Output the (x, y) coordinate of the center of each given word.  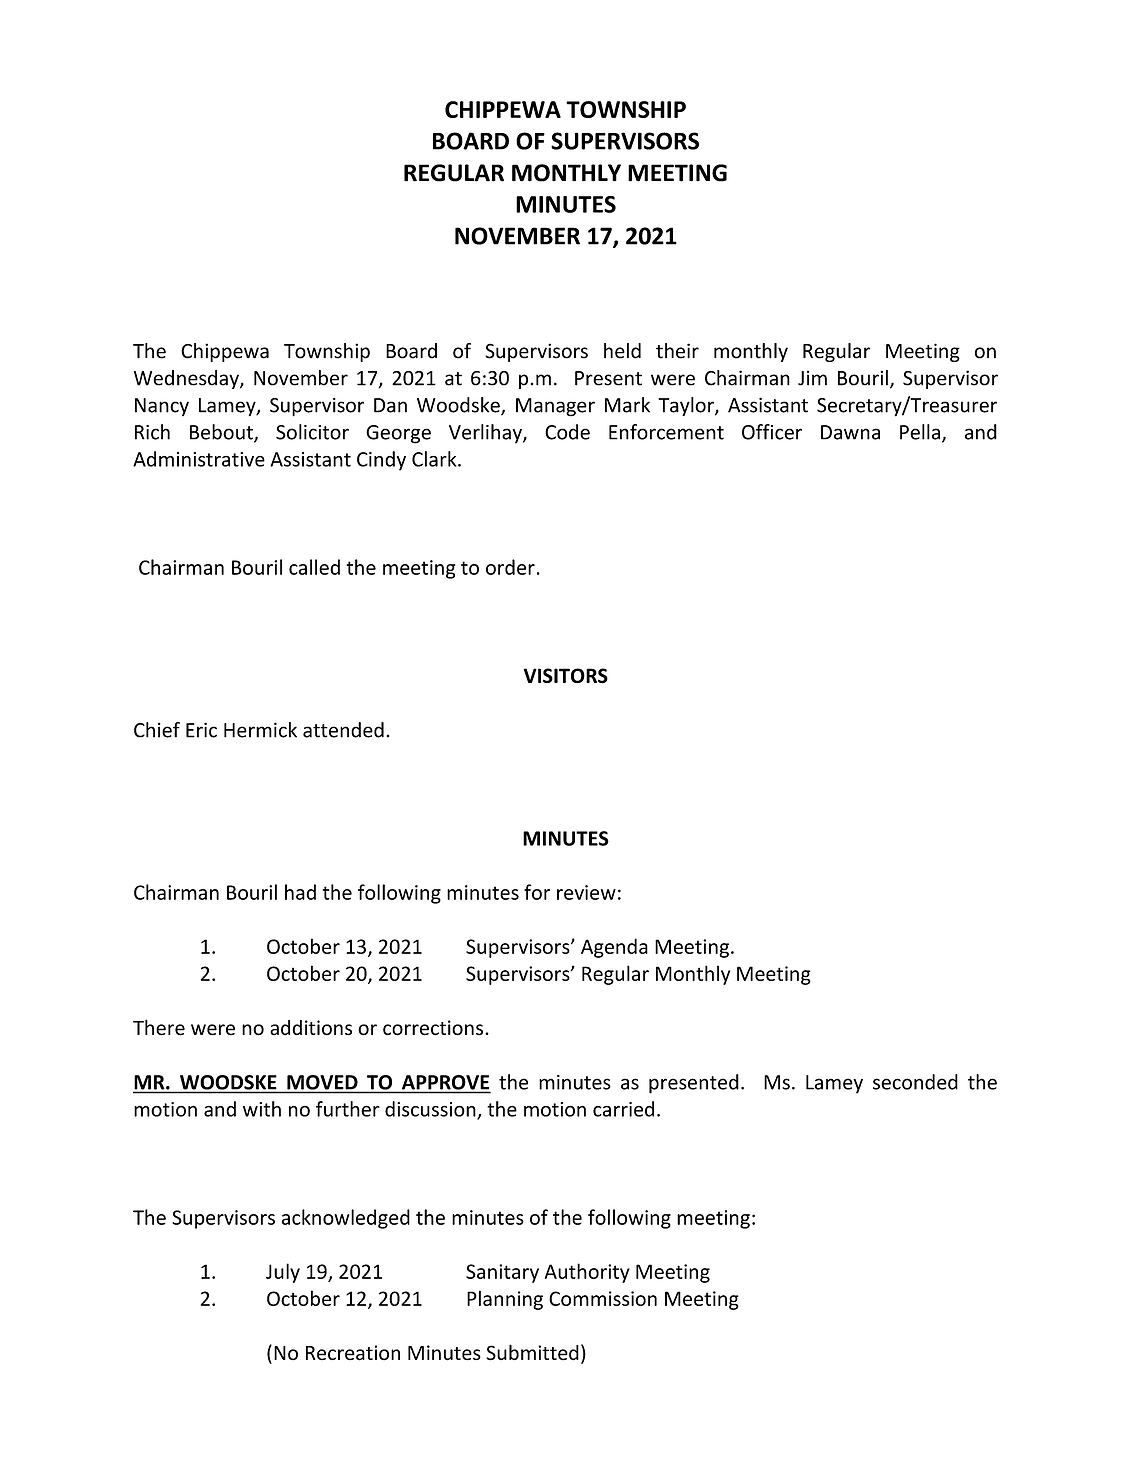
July (283, 1273)
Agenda (614, 948)
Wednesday (187, 379)
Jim (812, 378)
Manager (555, 407)
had (300, 892)
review (586, 892)
